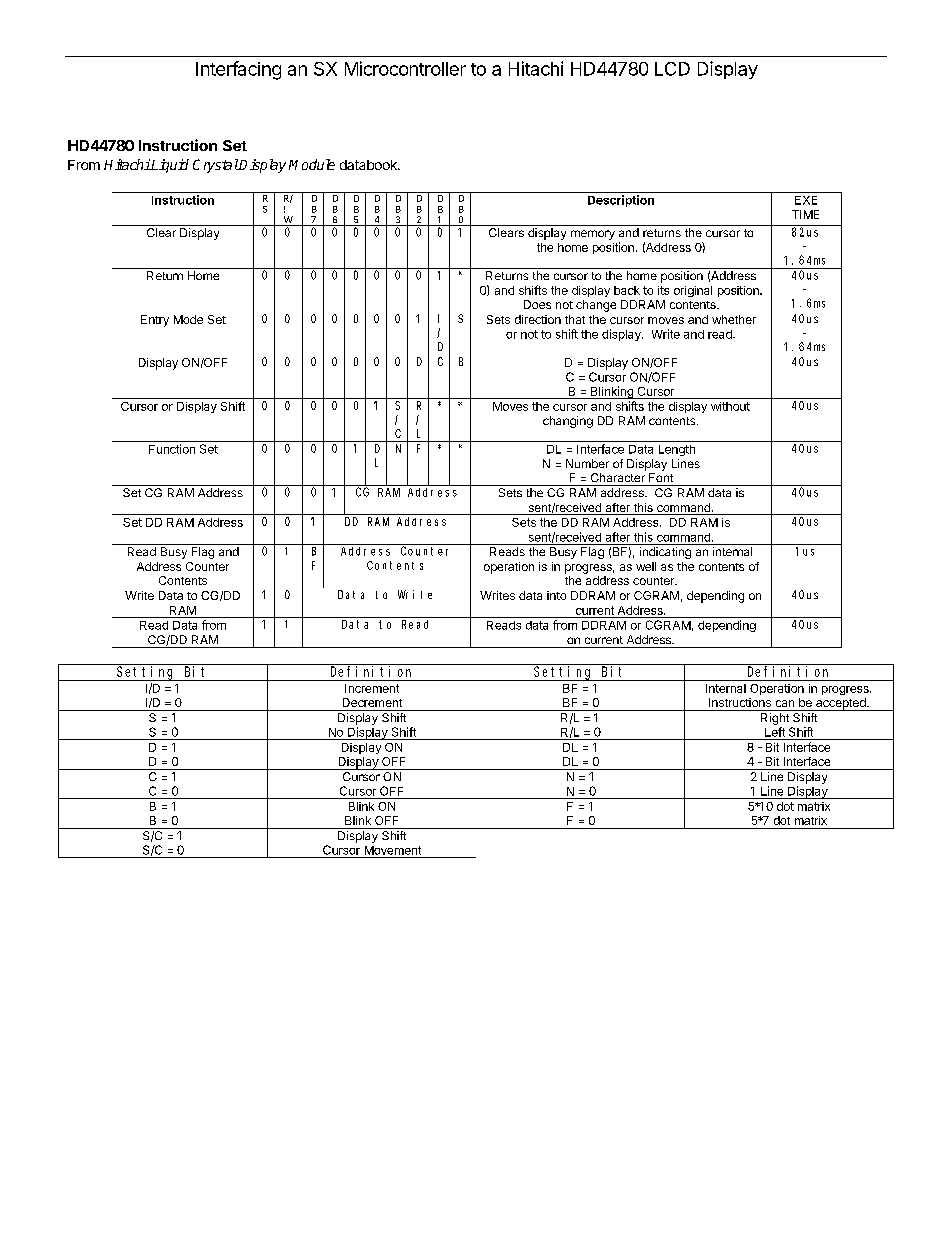  Describe the element at coordinates (188, 319) in the screenshot. I see `Mode` at that location.
